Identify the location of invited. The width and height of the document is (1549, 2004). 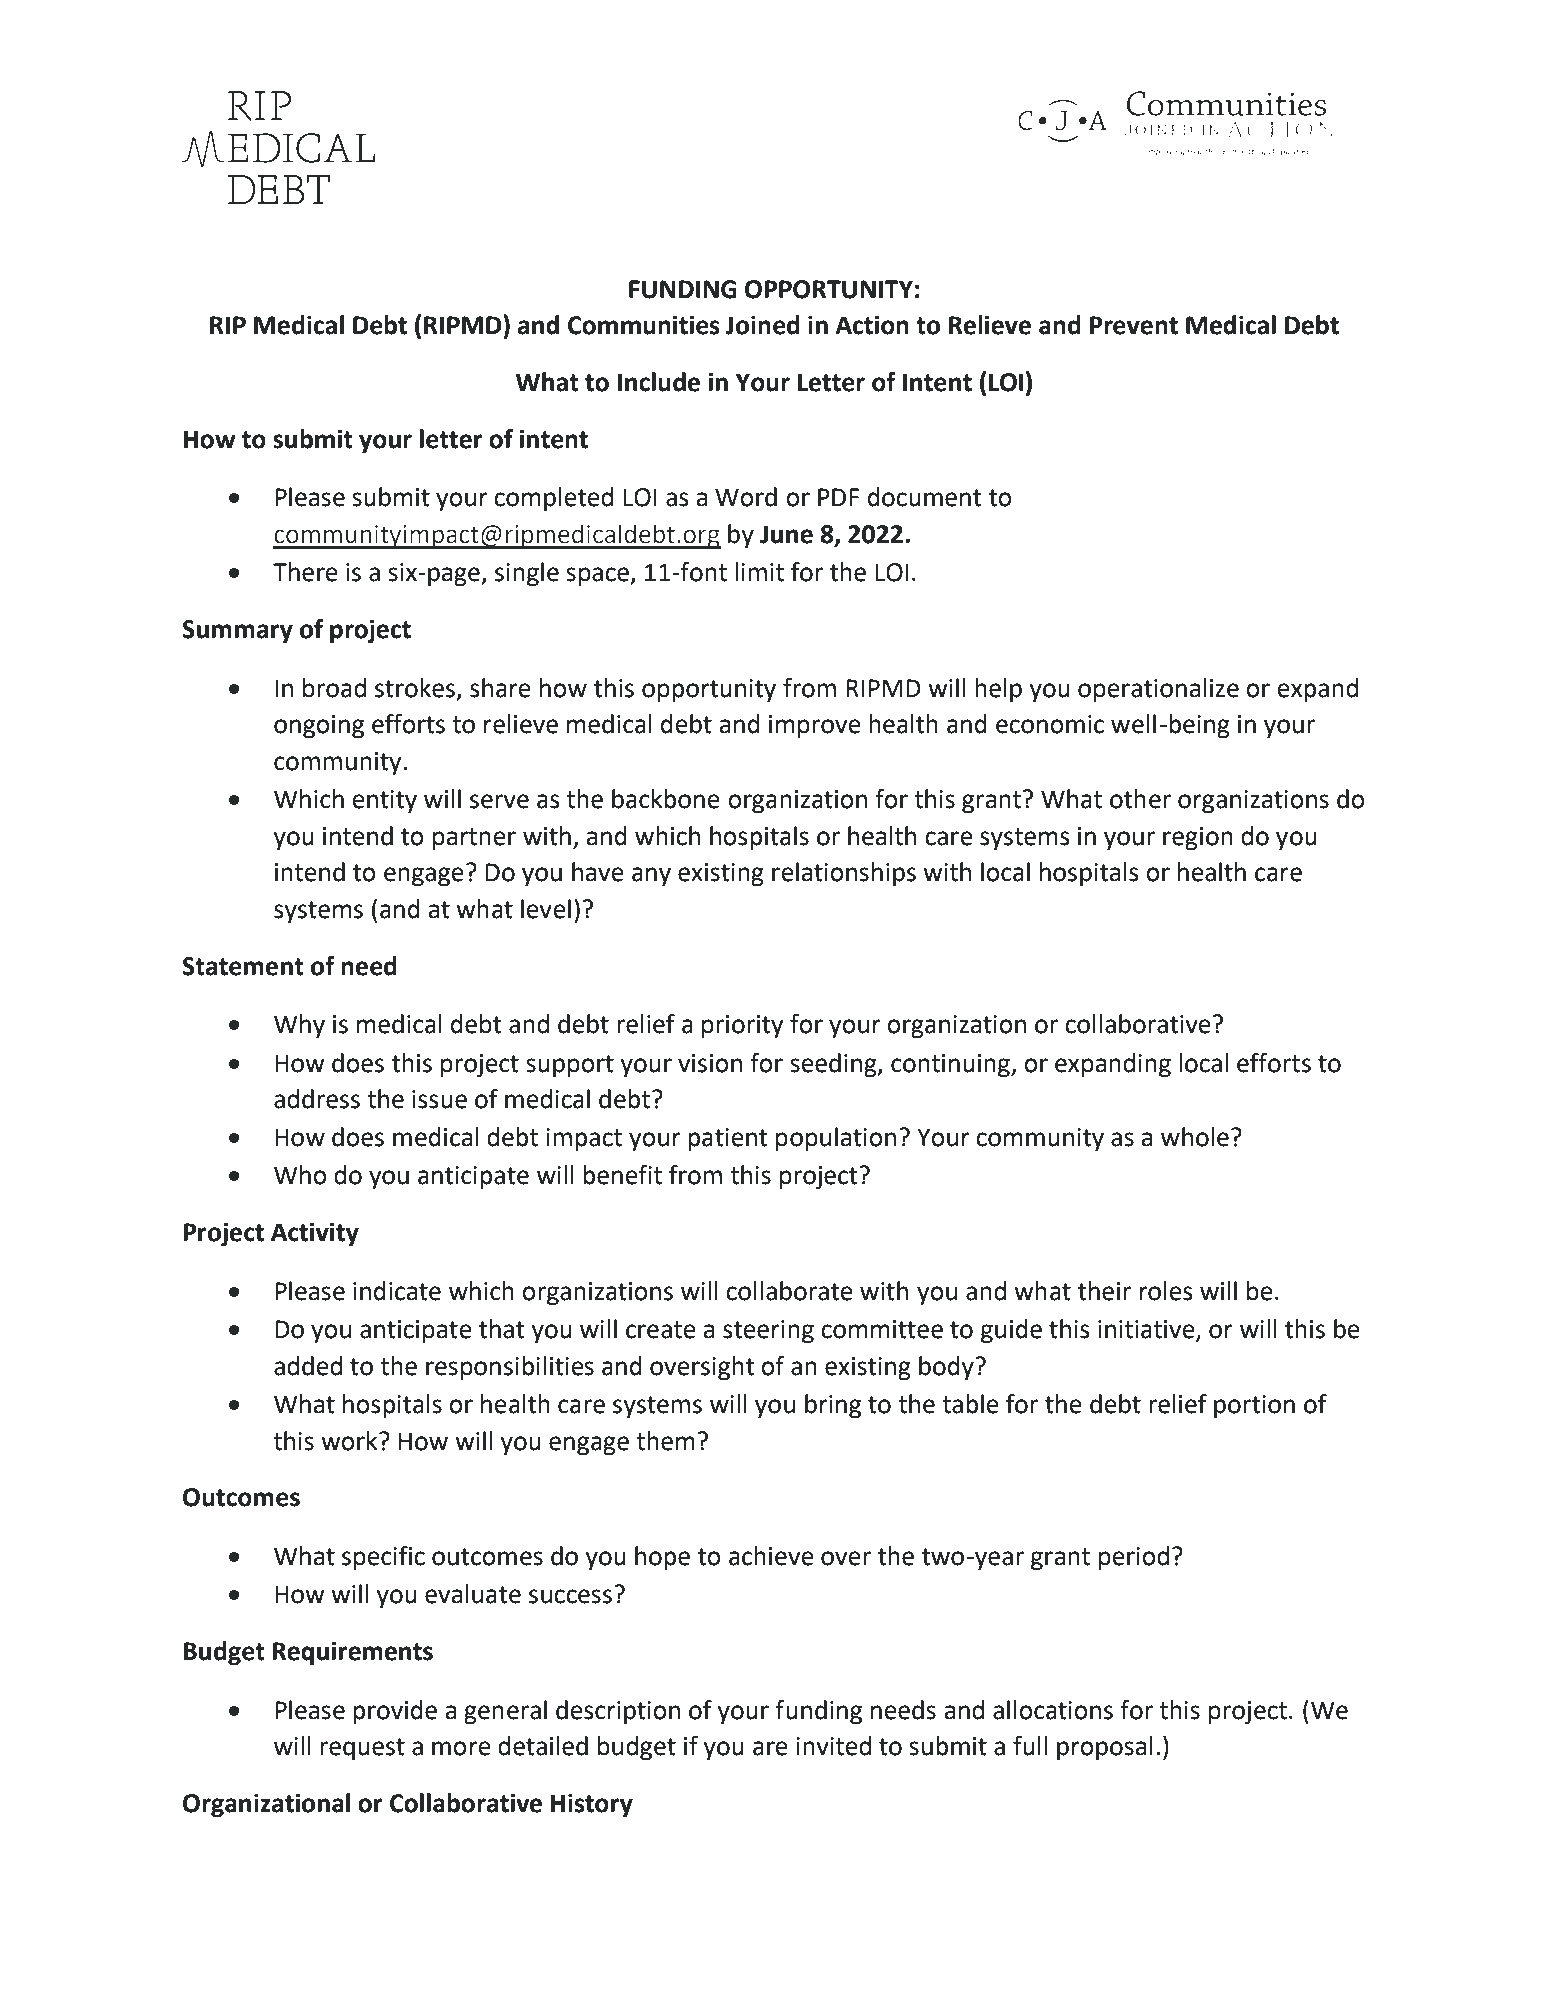
(833, 1746).
